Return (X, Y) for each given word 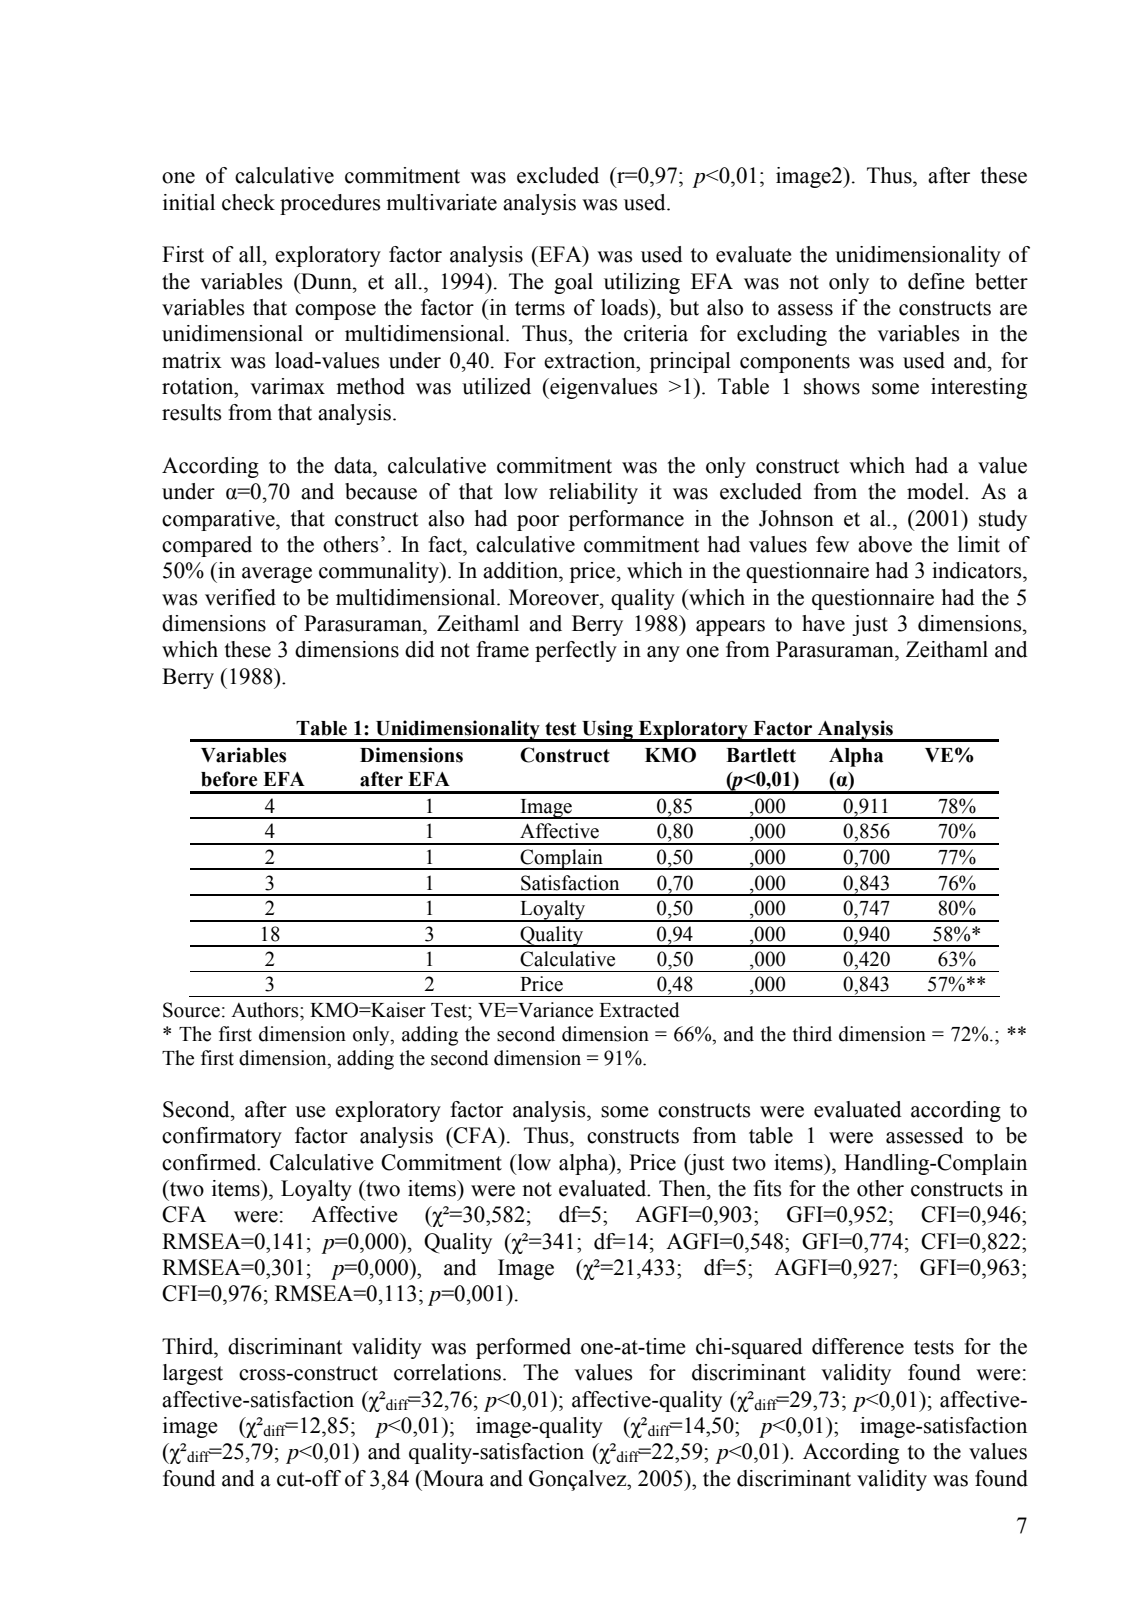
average (277, 575)
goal (573, 283)
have (823, 623)
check (248, 202)
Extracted (639, 1010)
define (936, 281)
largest (193, 1374)
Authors (266, 1010)
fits (767, 1188)
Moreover (555, 597)
